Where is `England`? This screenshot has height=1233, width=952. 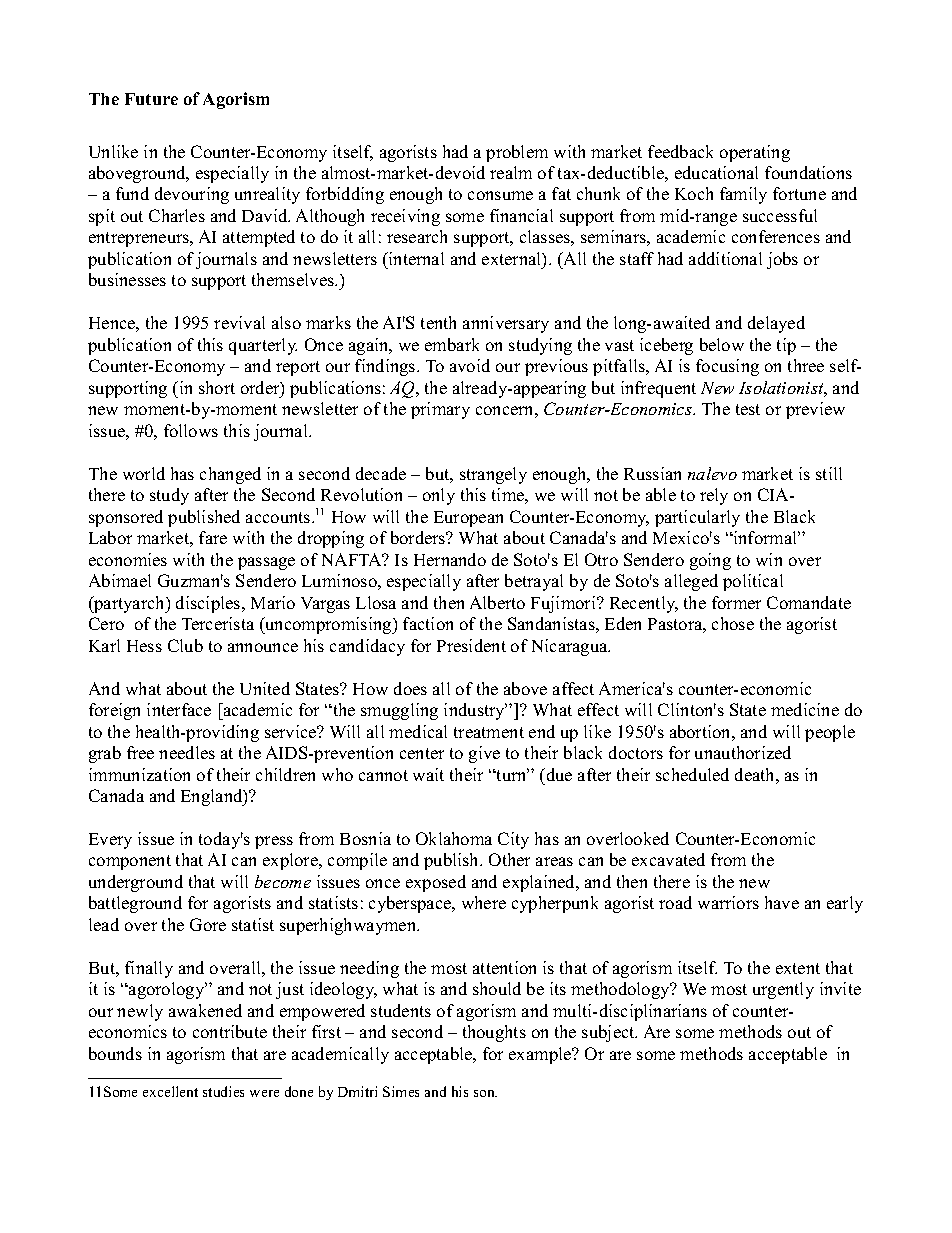 England is located at coordinates (213, 797).
